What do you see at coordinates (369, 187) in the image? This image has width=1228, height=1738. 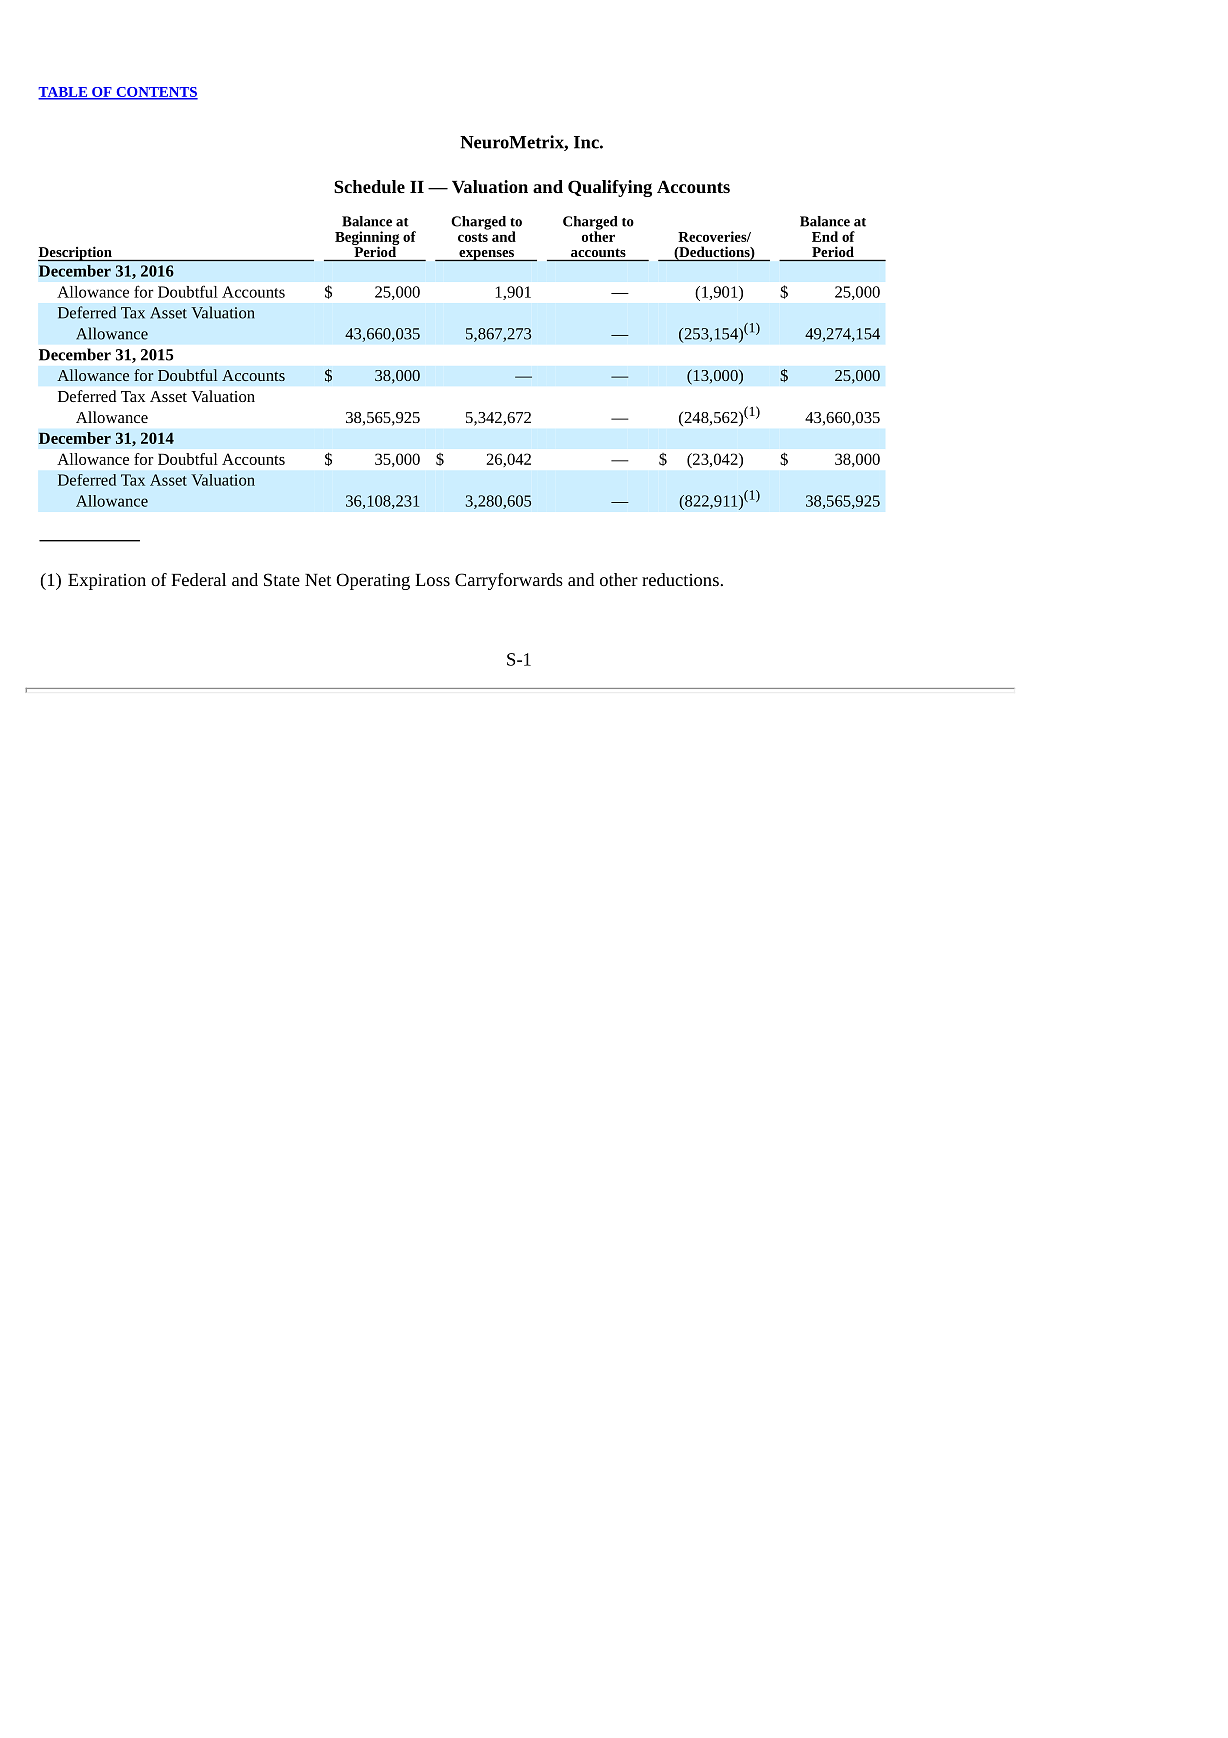 I see `Schedule` at bounding box center [369, 187].
